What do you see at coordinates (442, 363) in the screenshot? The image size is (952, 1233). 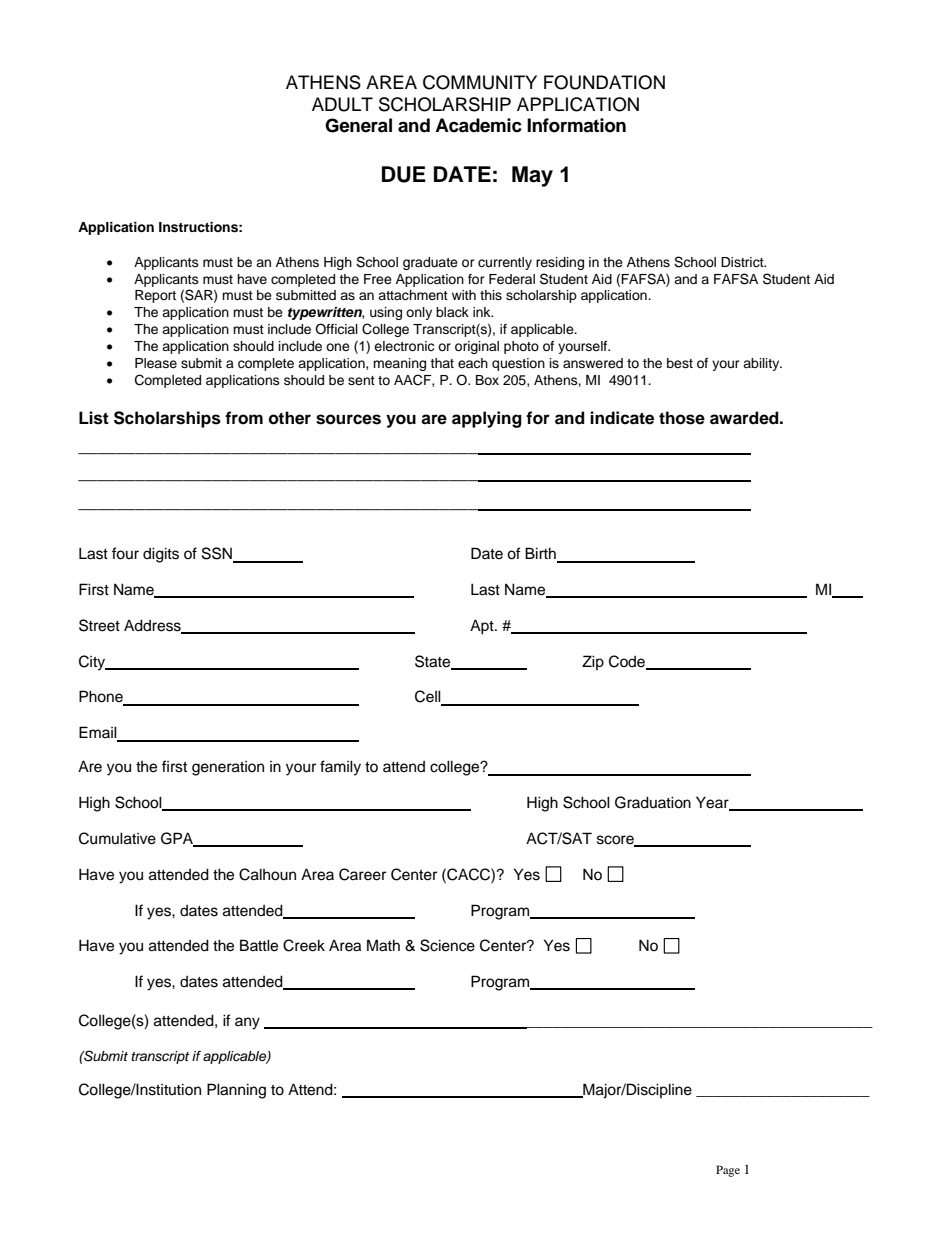 I see `that` at bounding box center [442, 363].
